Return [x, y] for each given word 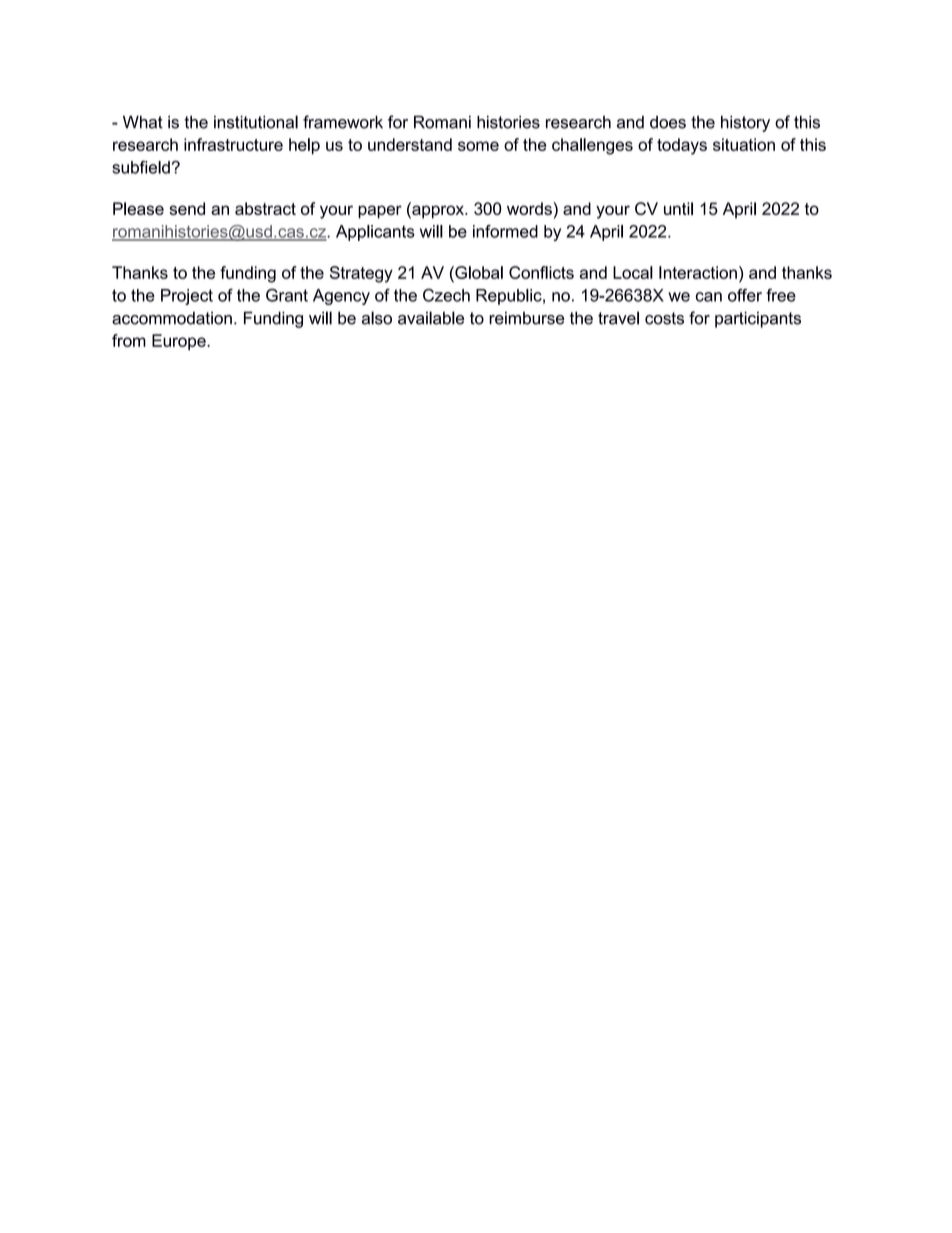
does [668, 122]
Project [187, 297]
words [530, 208]
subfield [141, 167]
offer [745, 295]
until [678, 208]
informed [505, 231]
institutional [256, 122]
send [187, 208]
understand [410, 144]
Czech [446, 295]
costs [664, 318]
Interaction [698, 272]
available [431, 318]
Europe [180, 342]
